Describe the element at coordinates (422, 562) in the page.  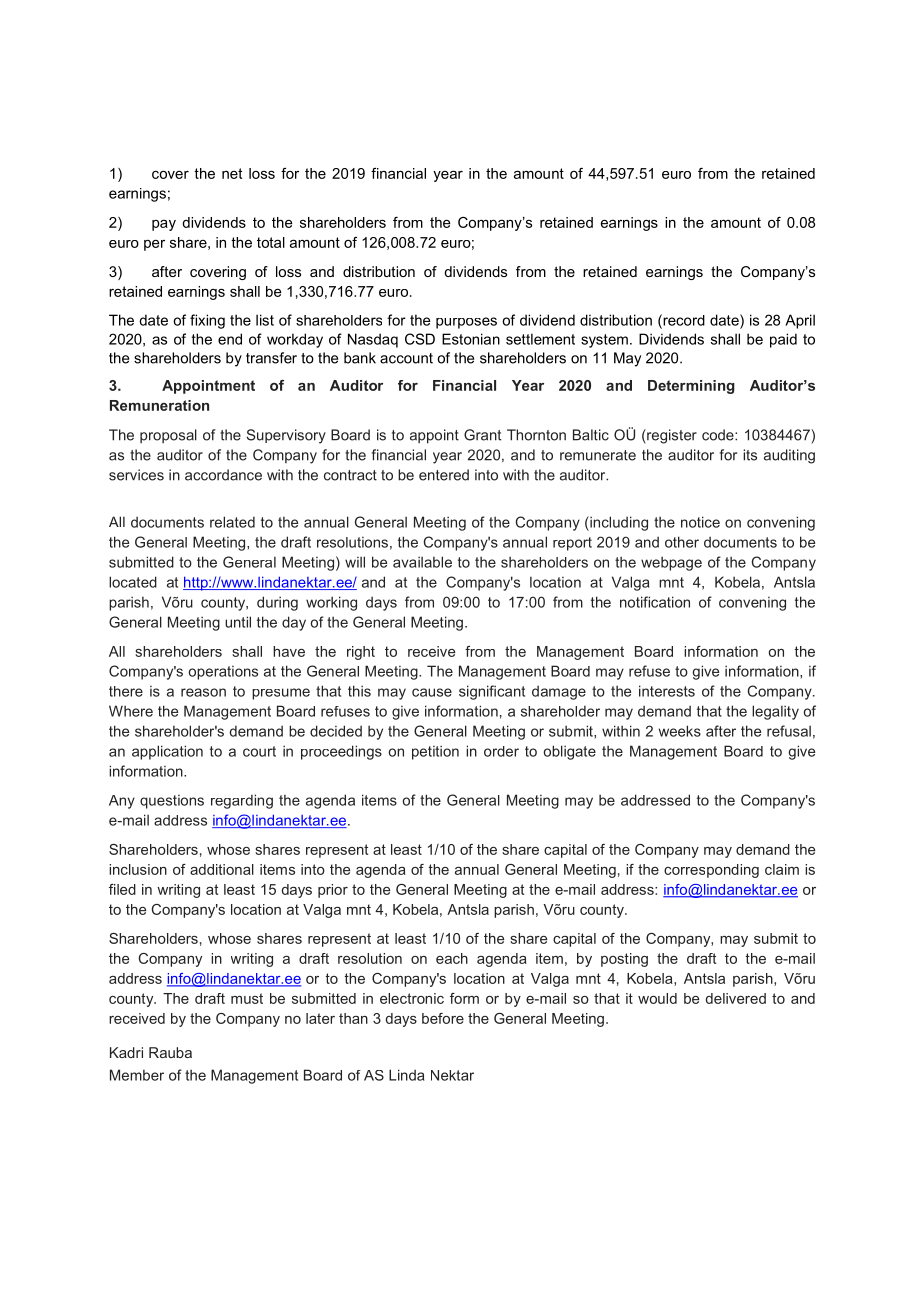
I see `available` at that location.
